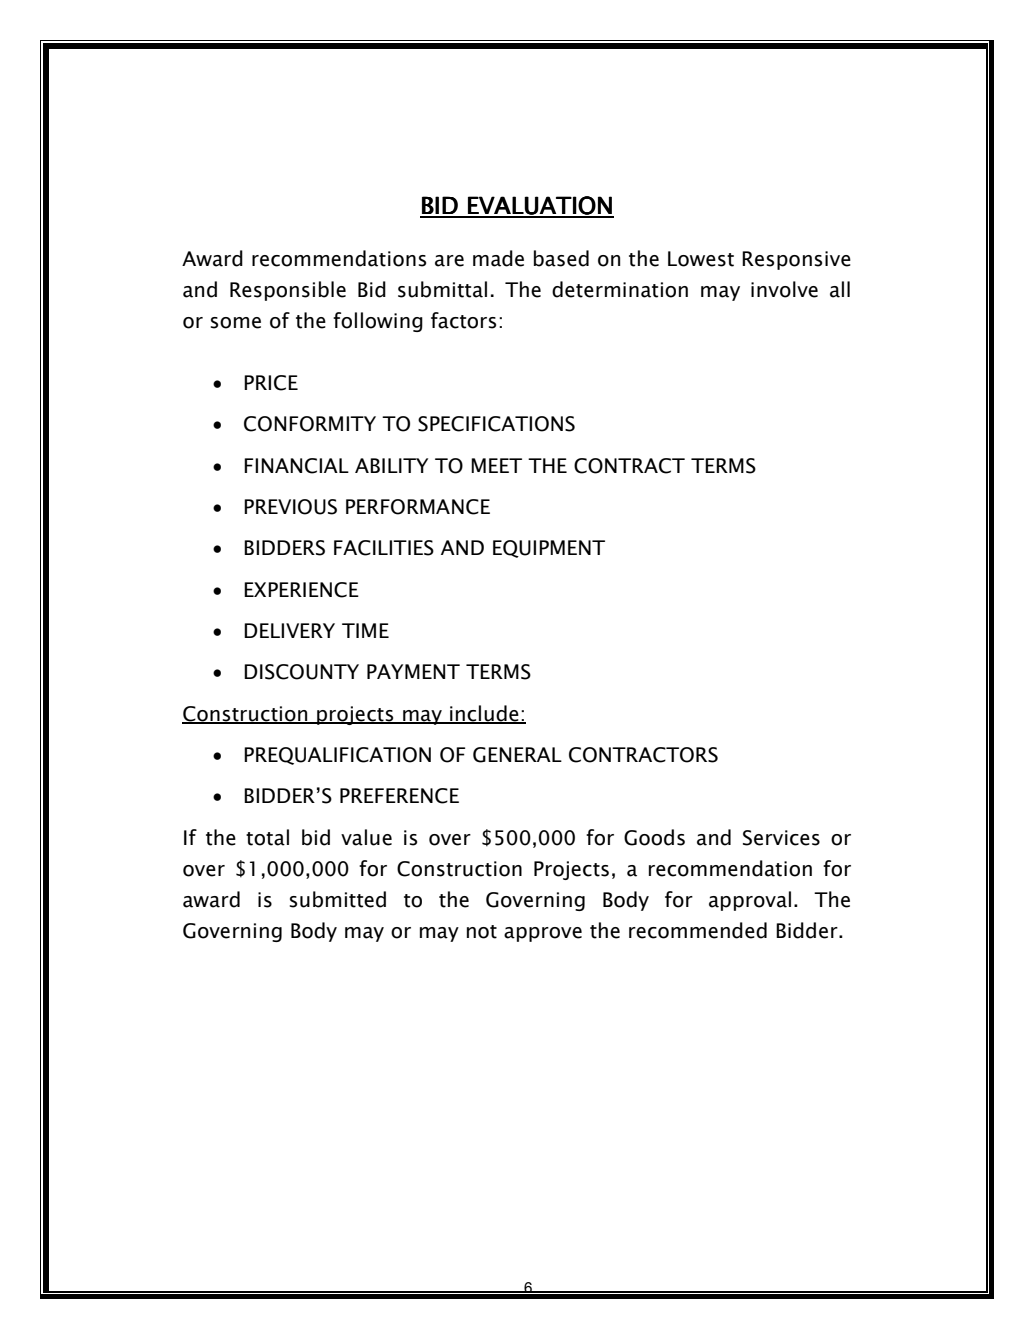 The image size is (1034, 1339). I want to click on Responsible, so click(288, 291).
